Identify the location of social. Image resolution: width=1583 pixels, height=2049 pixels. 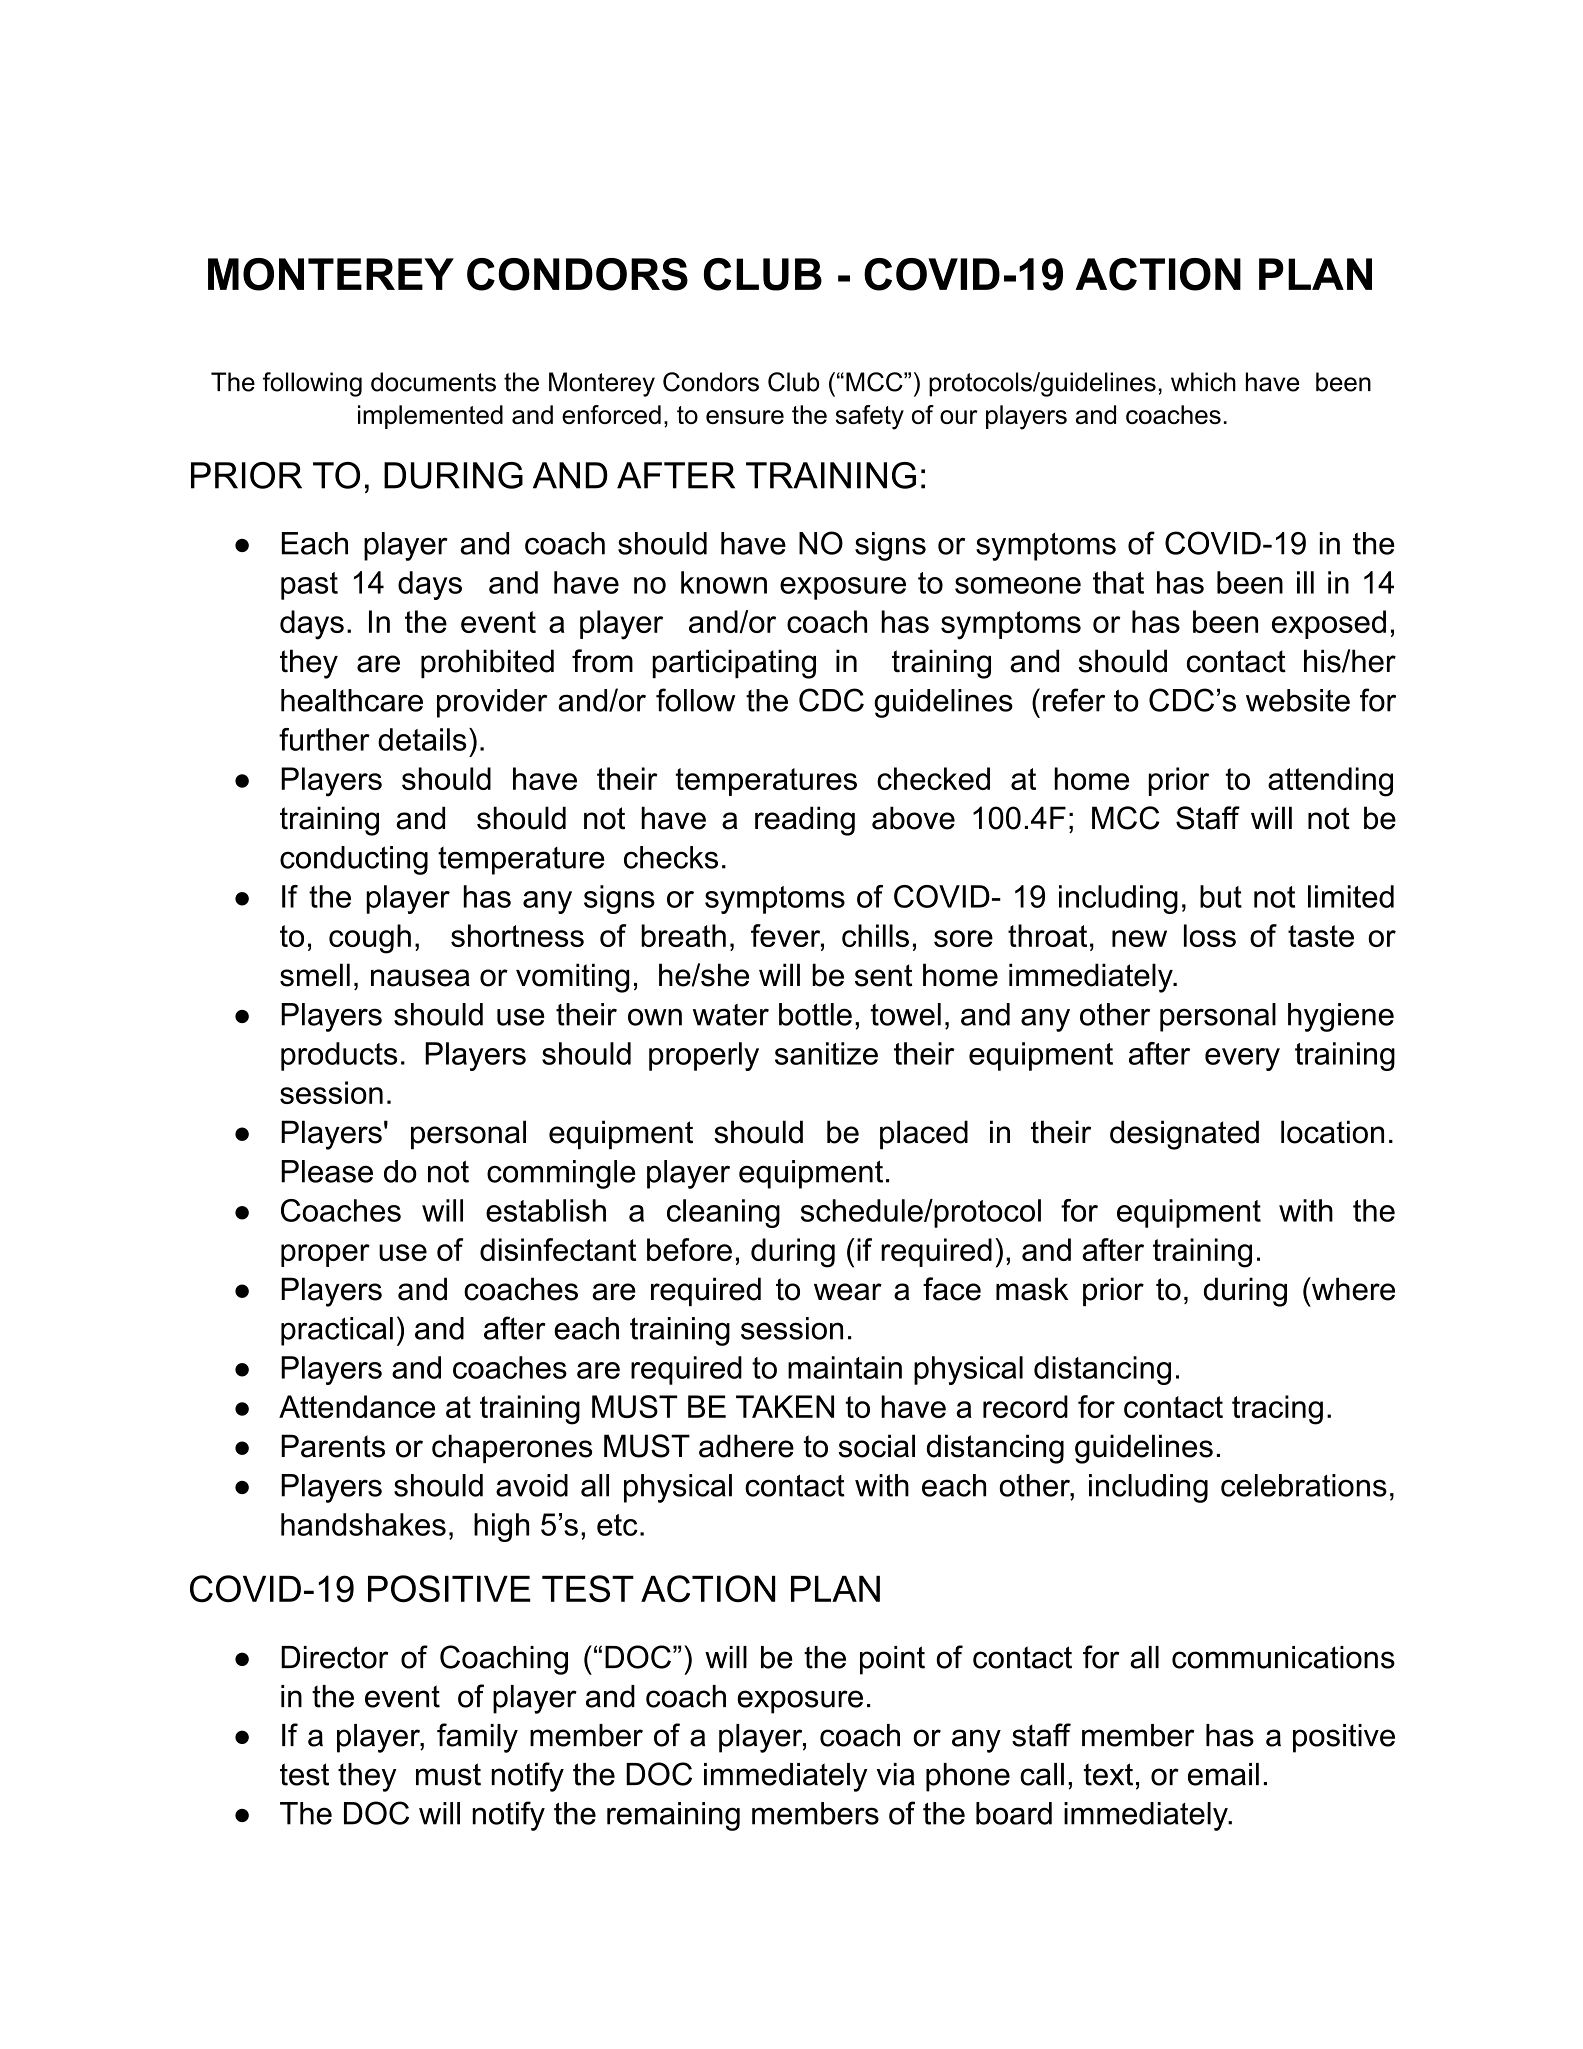
(877, 1446).
